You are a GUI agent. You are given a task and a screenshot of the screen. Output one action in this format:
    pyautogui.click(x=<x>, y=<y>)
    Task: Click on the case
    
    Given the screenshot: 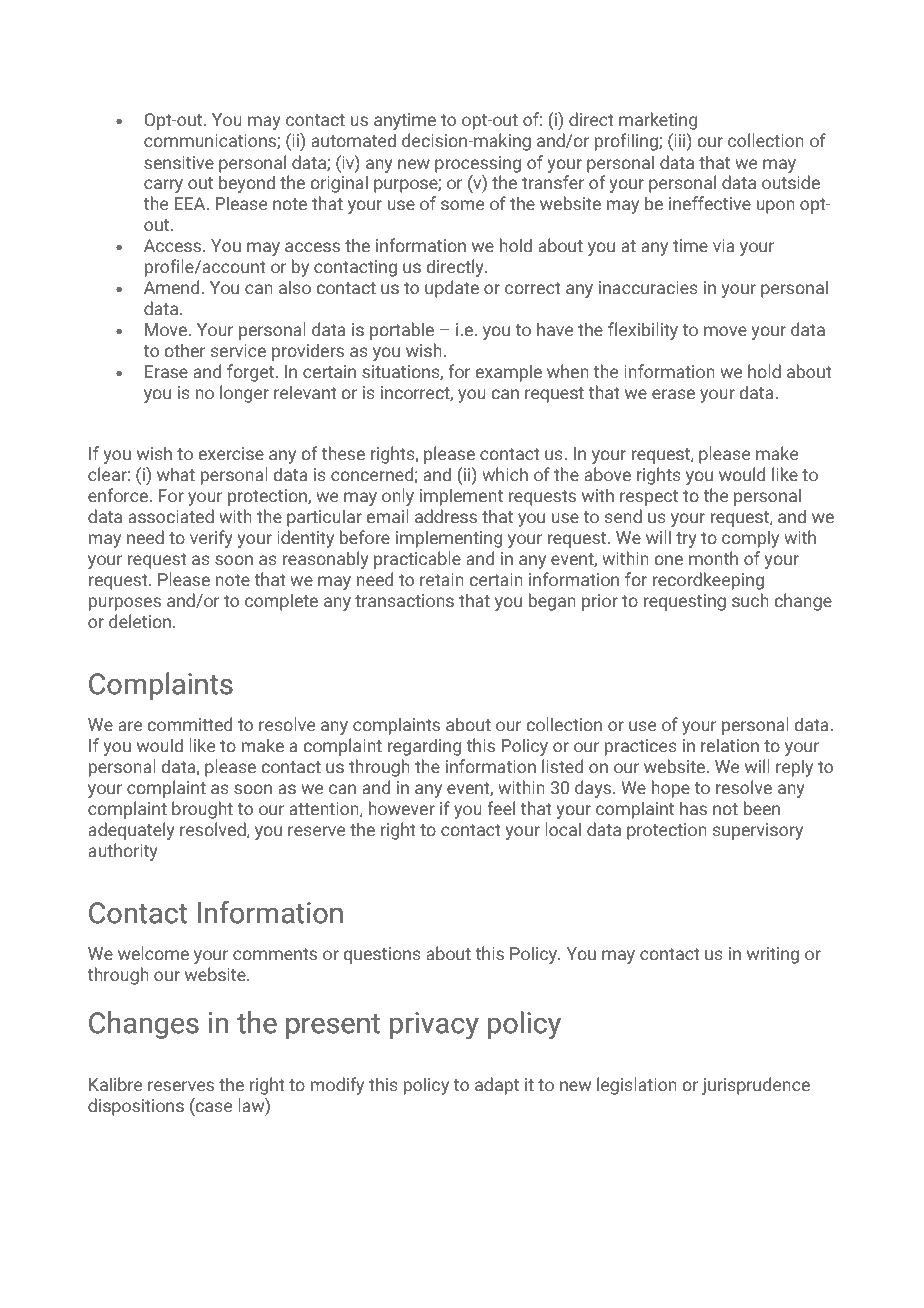 What is the action you would take?
    pyautogui.click(x=213, y=1107)
